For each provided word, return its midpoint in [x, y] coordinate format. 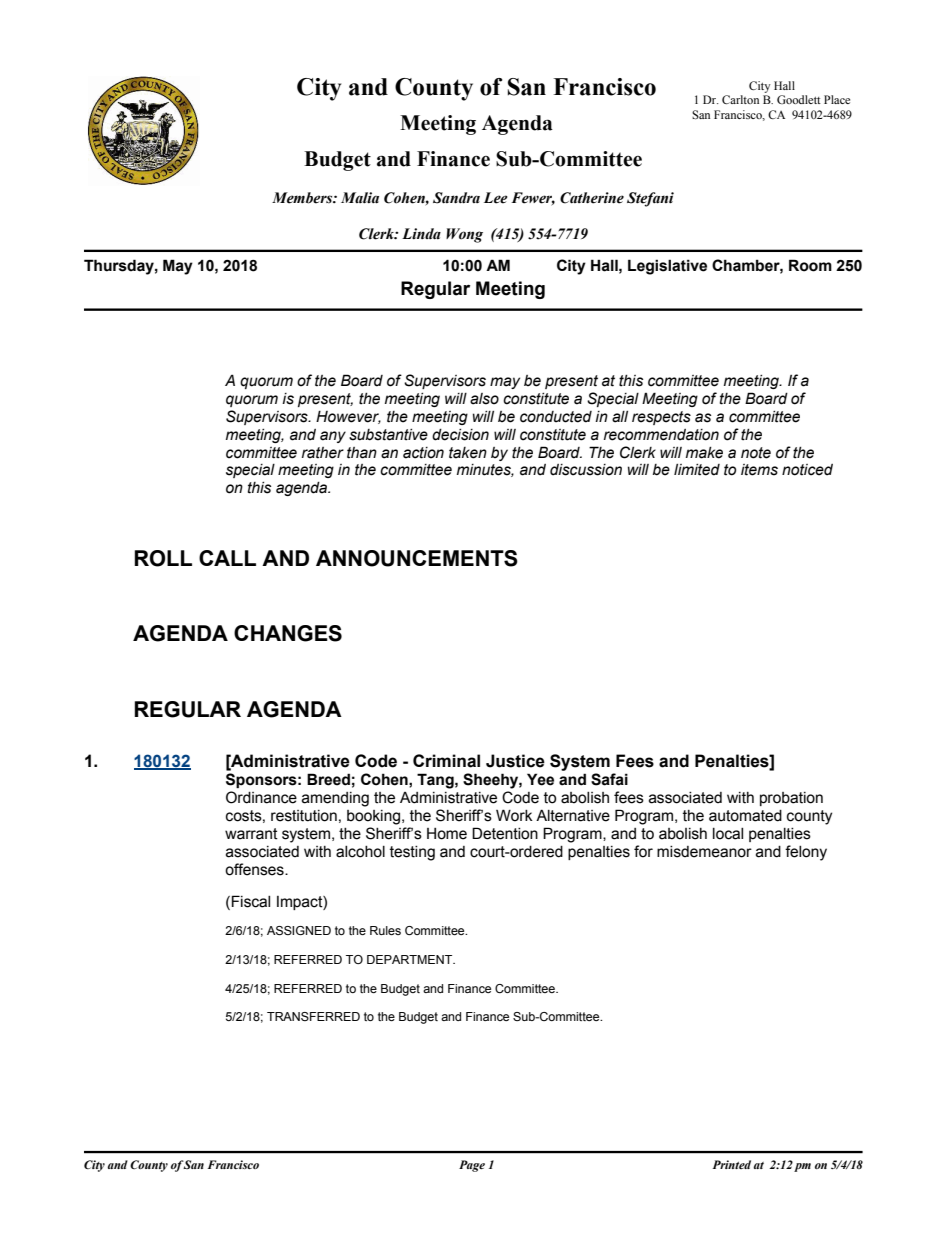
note [756, 453]
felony [806, 853]
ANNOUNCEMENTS [417, 558]
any [333, 437]
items [759, 470]
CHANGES [288, 633]
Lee [496, 198]
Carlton [740, 99]
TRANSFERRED [313, 1016]
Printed [732, 1164]
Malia [360, 198]
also [484, 399]
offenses [255, 869]
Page [472, 1166]
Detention [505, 833]
